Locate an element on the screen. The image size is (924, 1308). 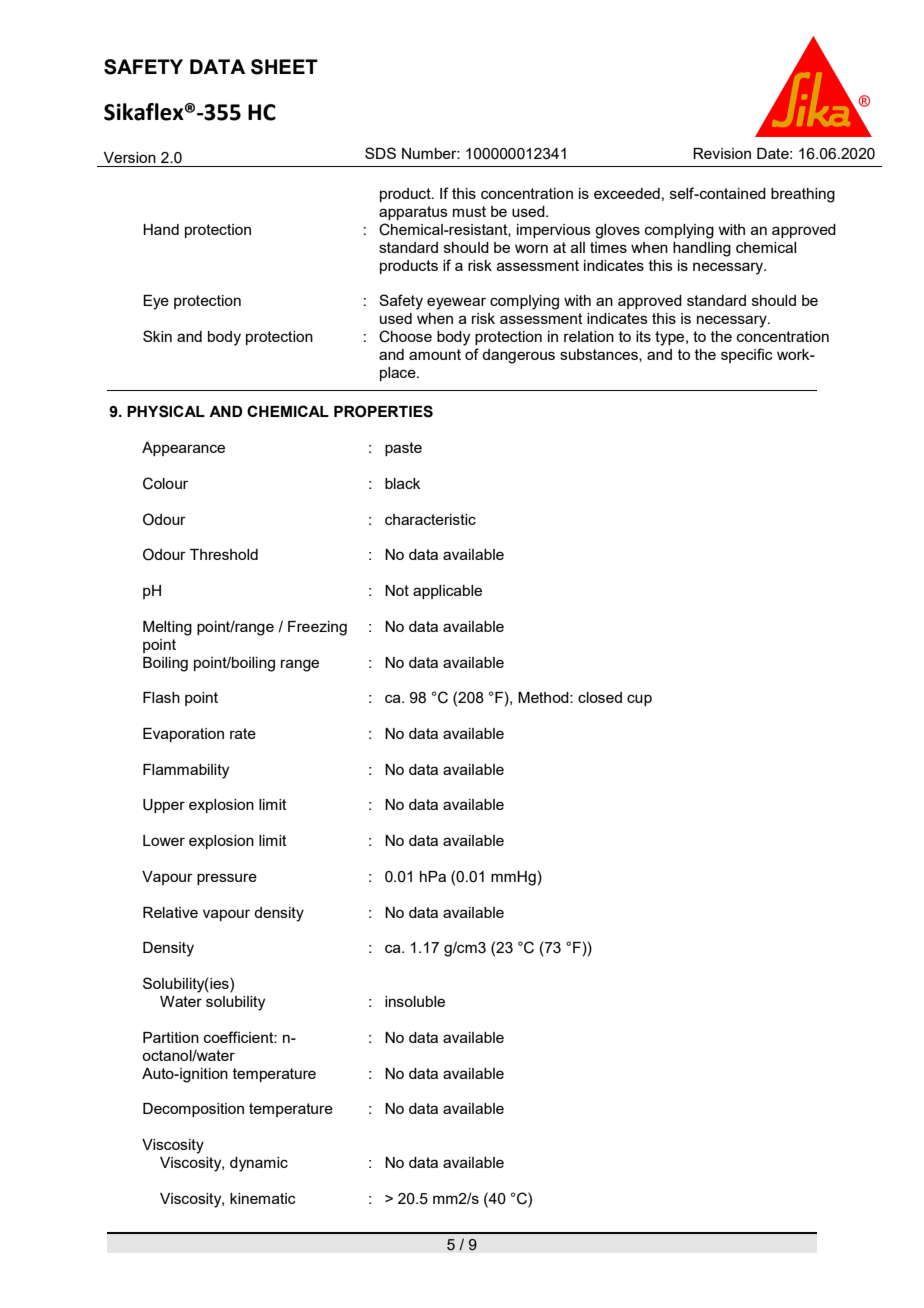
dynamic is located at coordinates (259, 1164).
